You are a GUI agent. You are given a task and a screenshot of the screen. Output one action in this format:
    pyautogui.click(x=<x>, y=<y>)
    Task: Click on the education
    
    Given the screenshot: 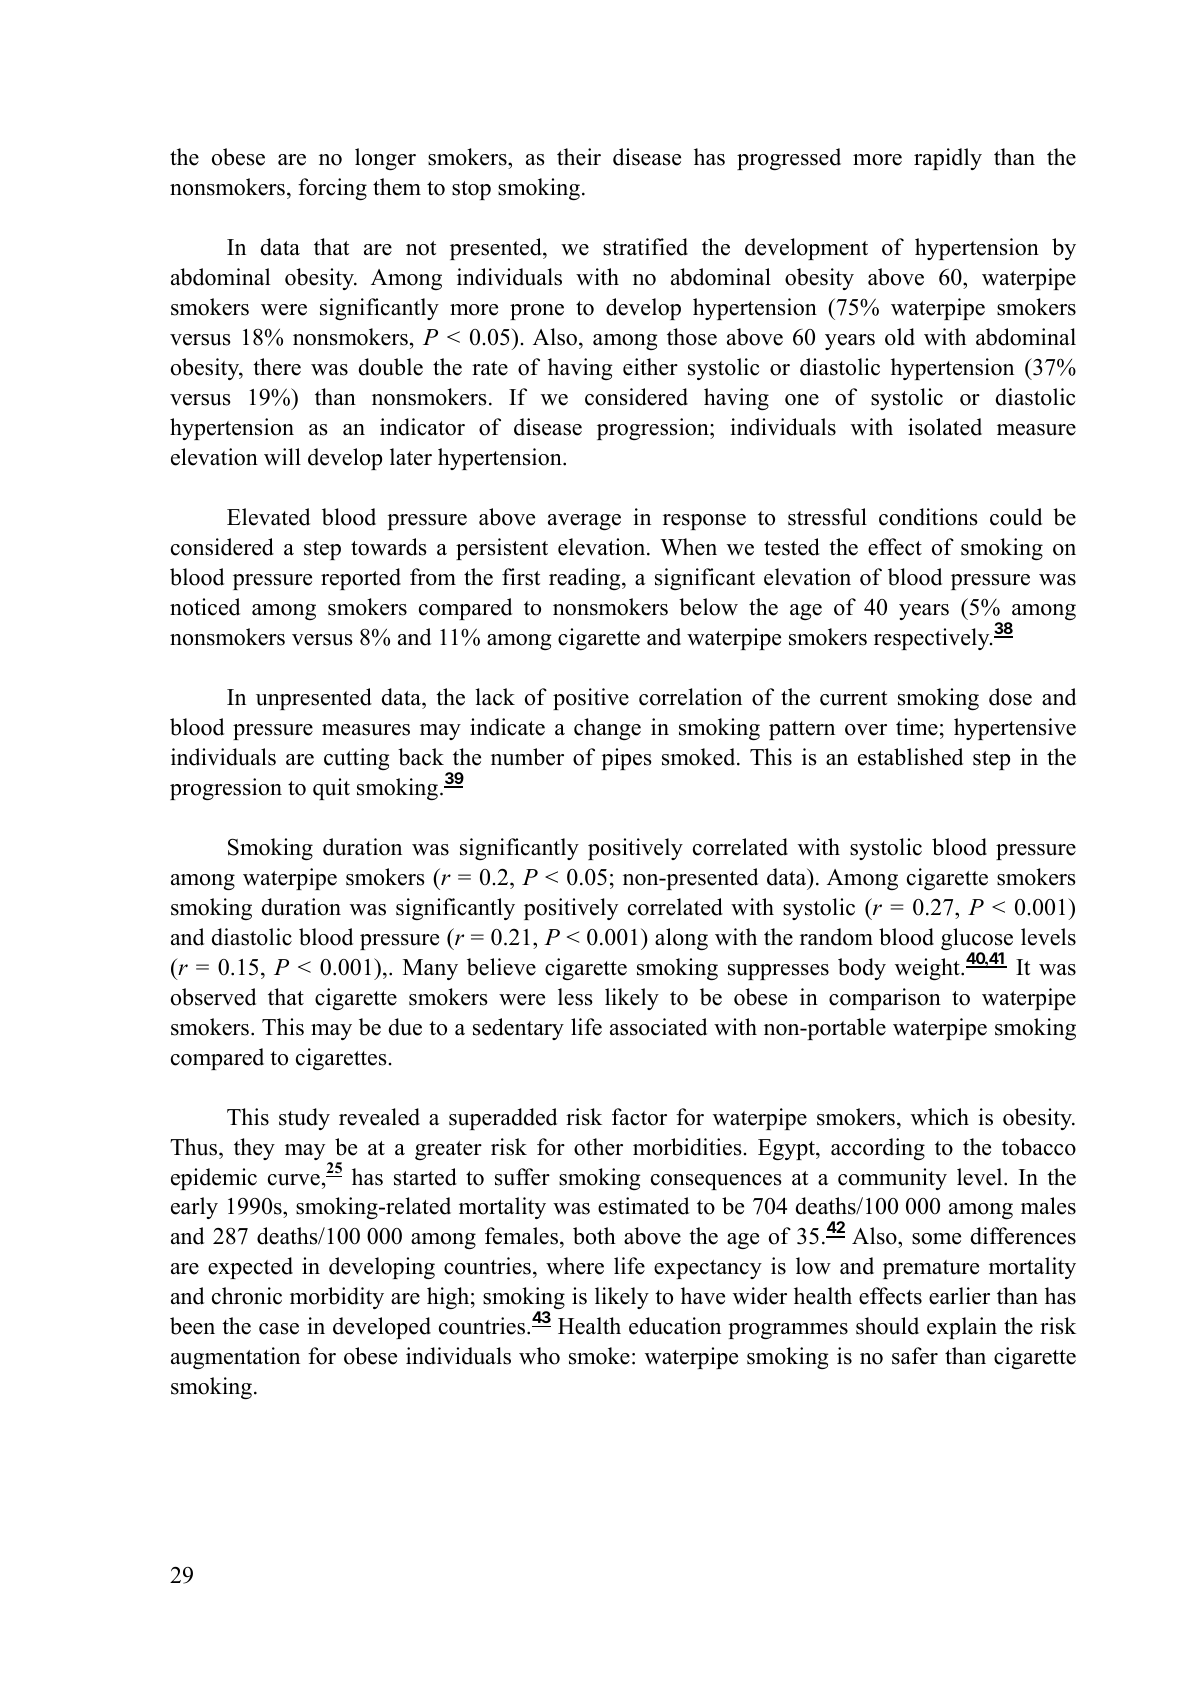 What is the action you would take?
    pyautogui.click(x=675, y=1326)
